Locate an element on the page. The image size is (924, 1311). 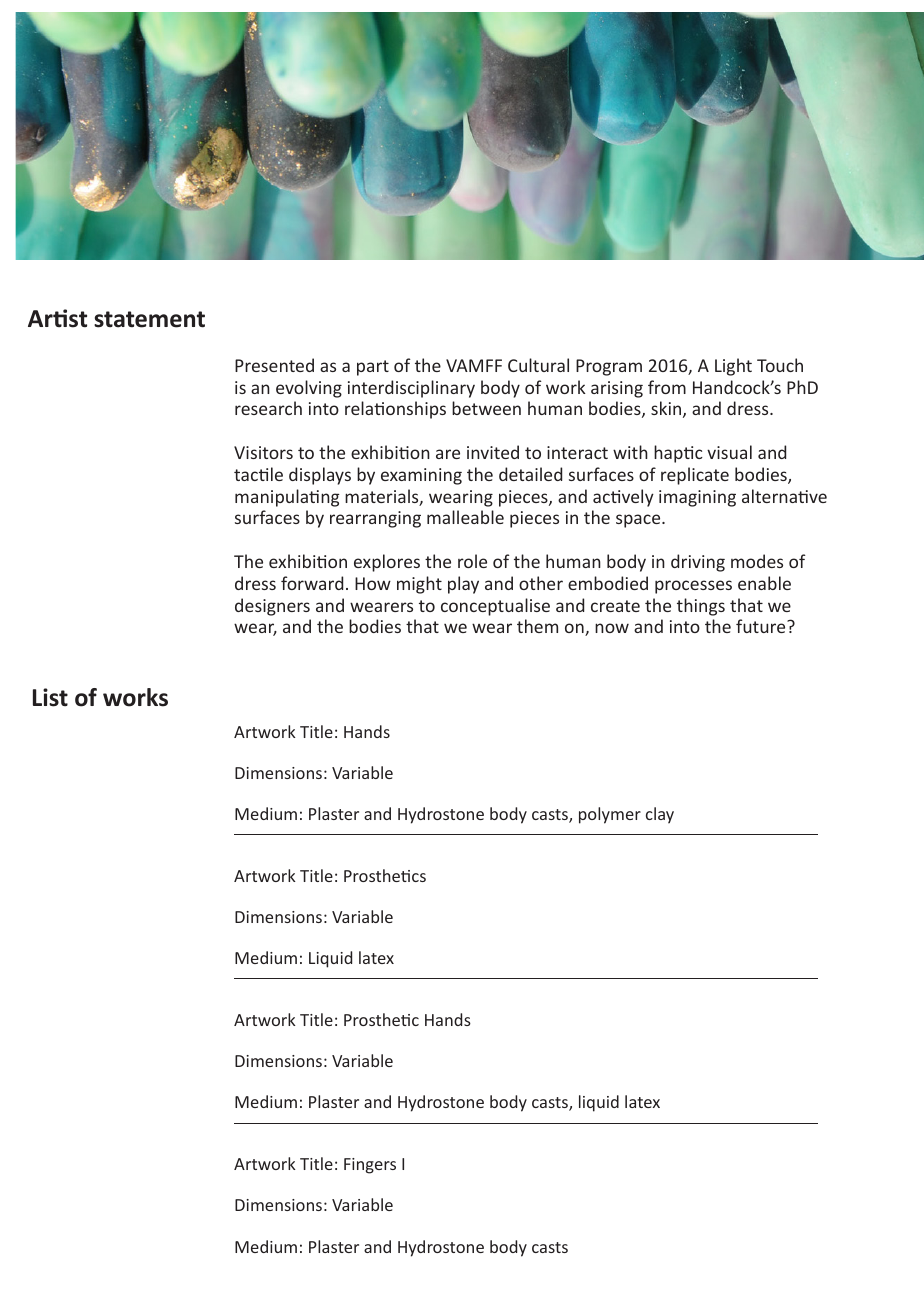
things is located at coordinates (701, 607).
